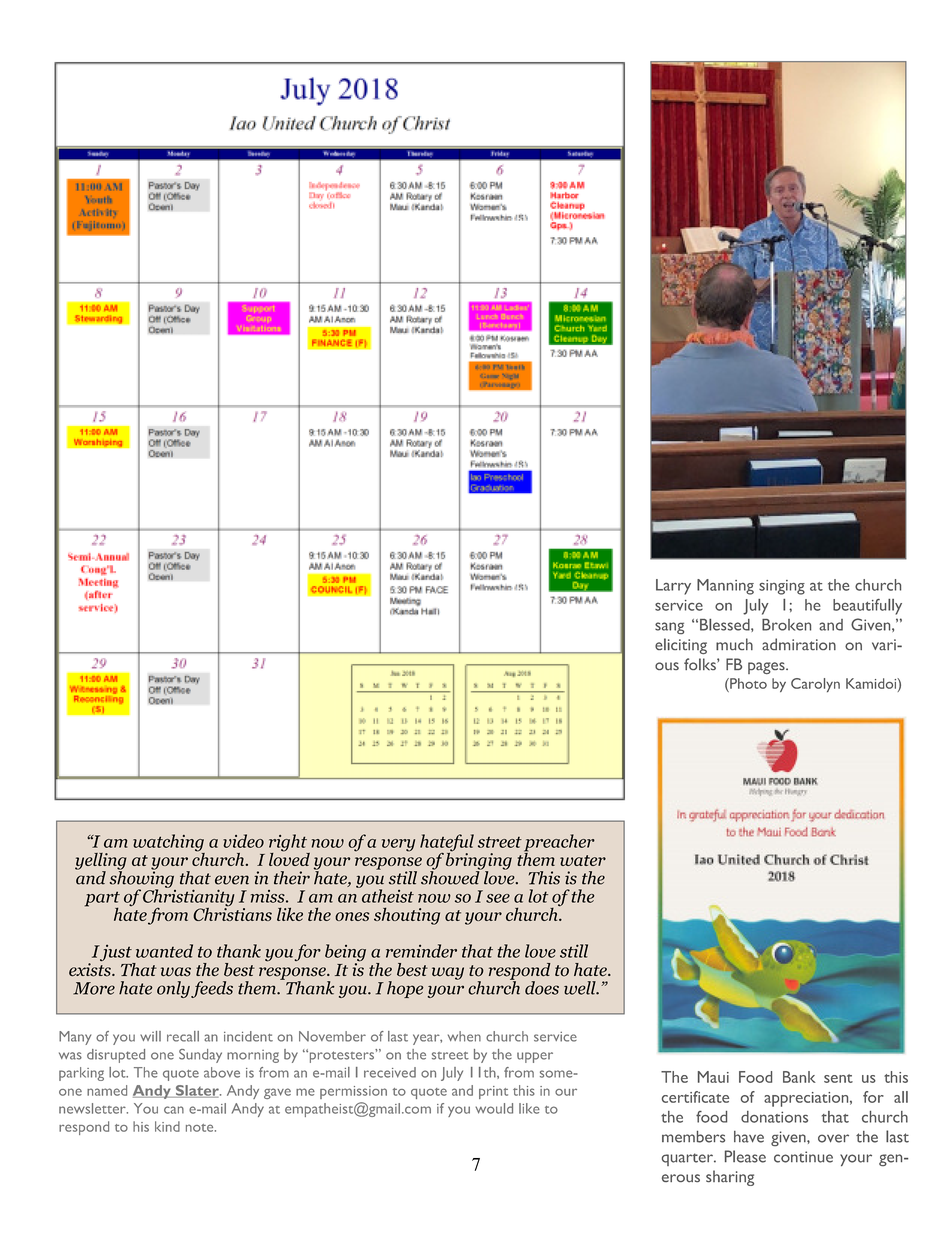 The width and height of the page is (952, 1233). Describe the element at coordinates (673, 587) in the page. I see `Larry` at that location.
